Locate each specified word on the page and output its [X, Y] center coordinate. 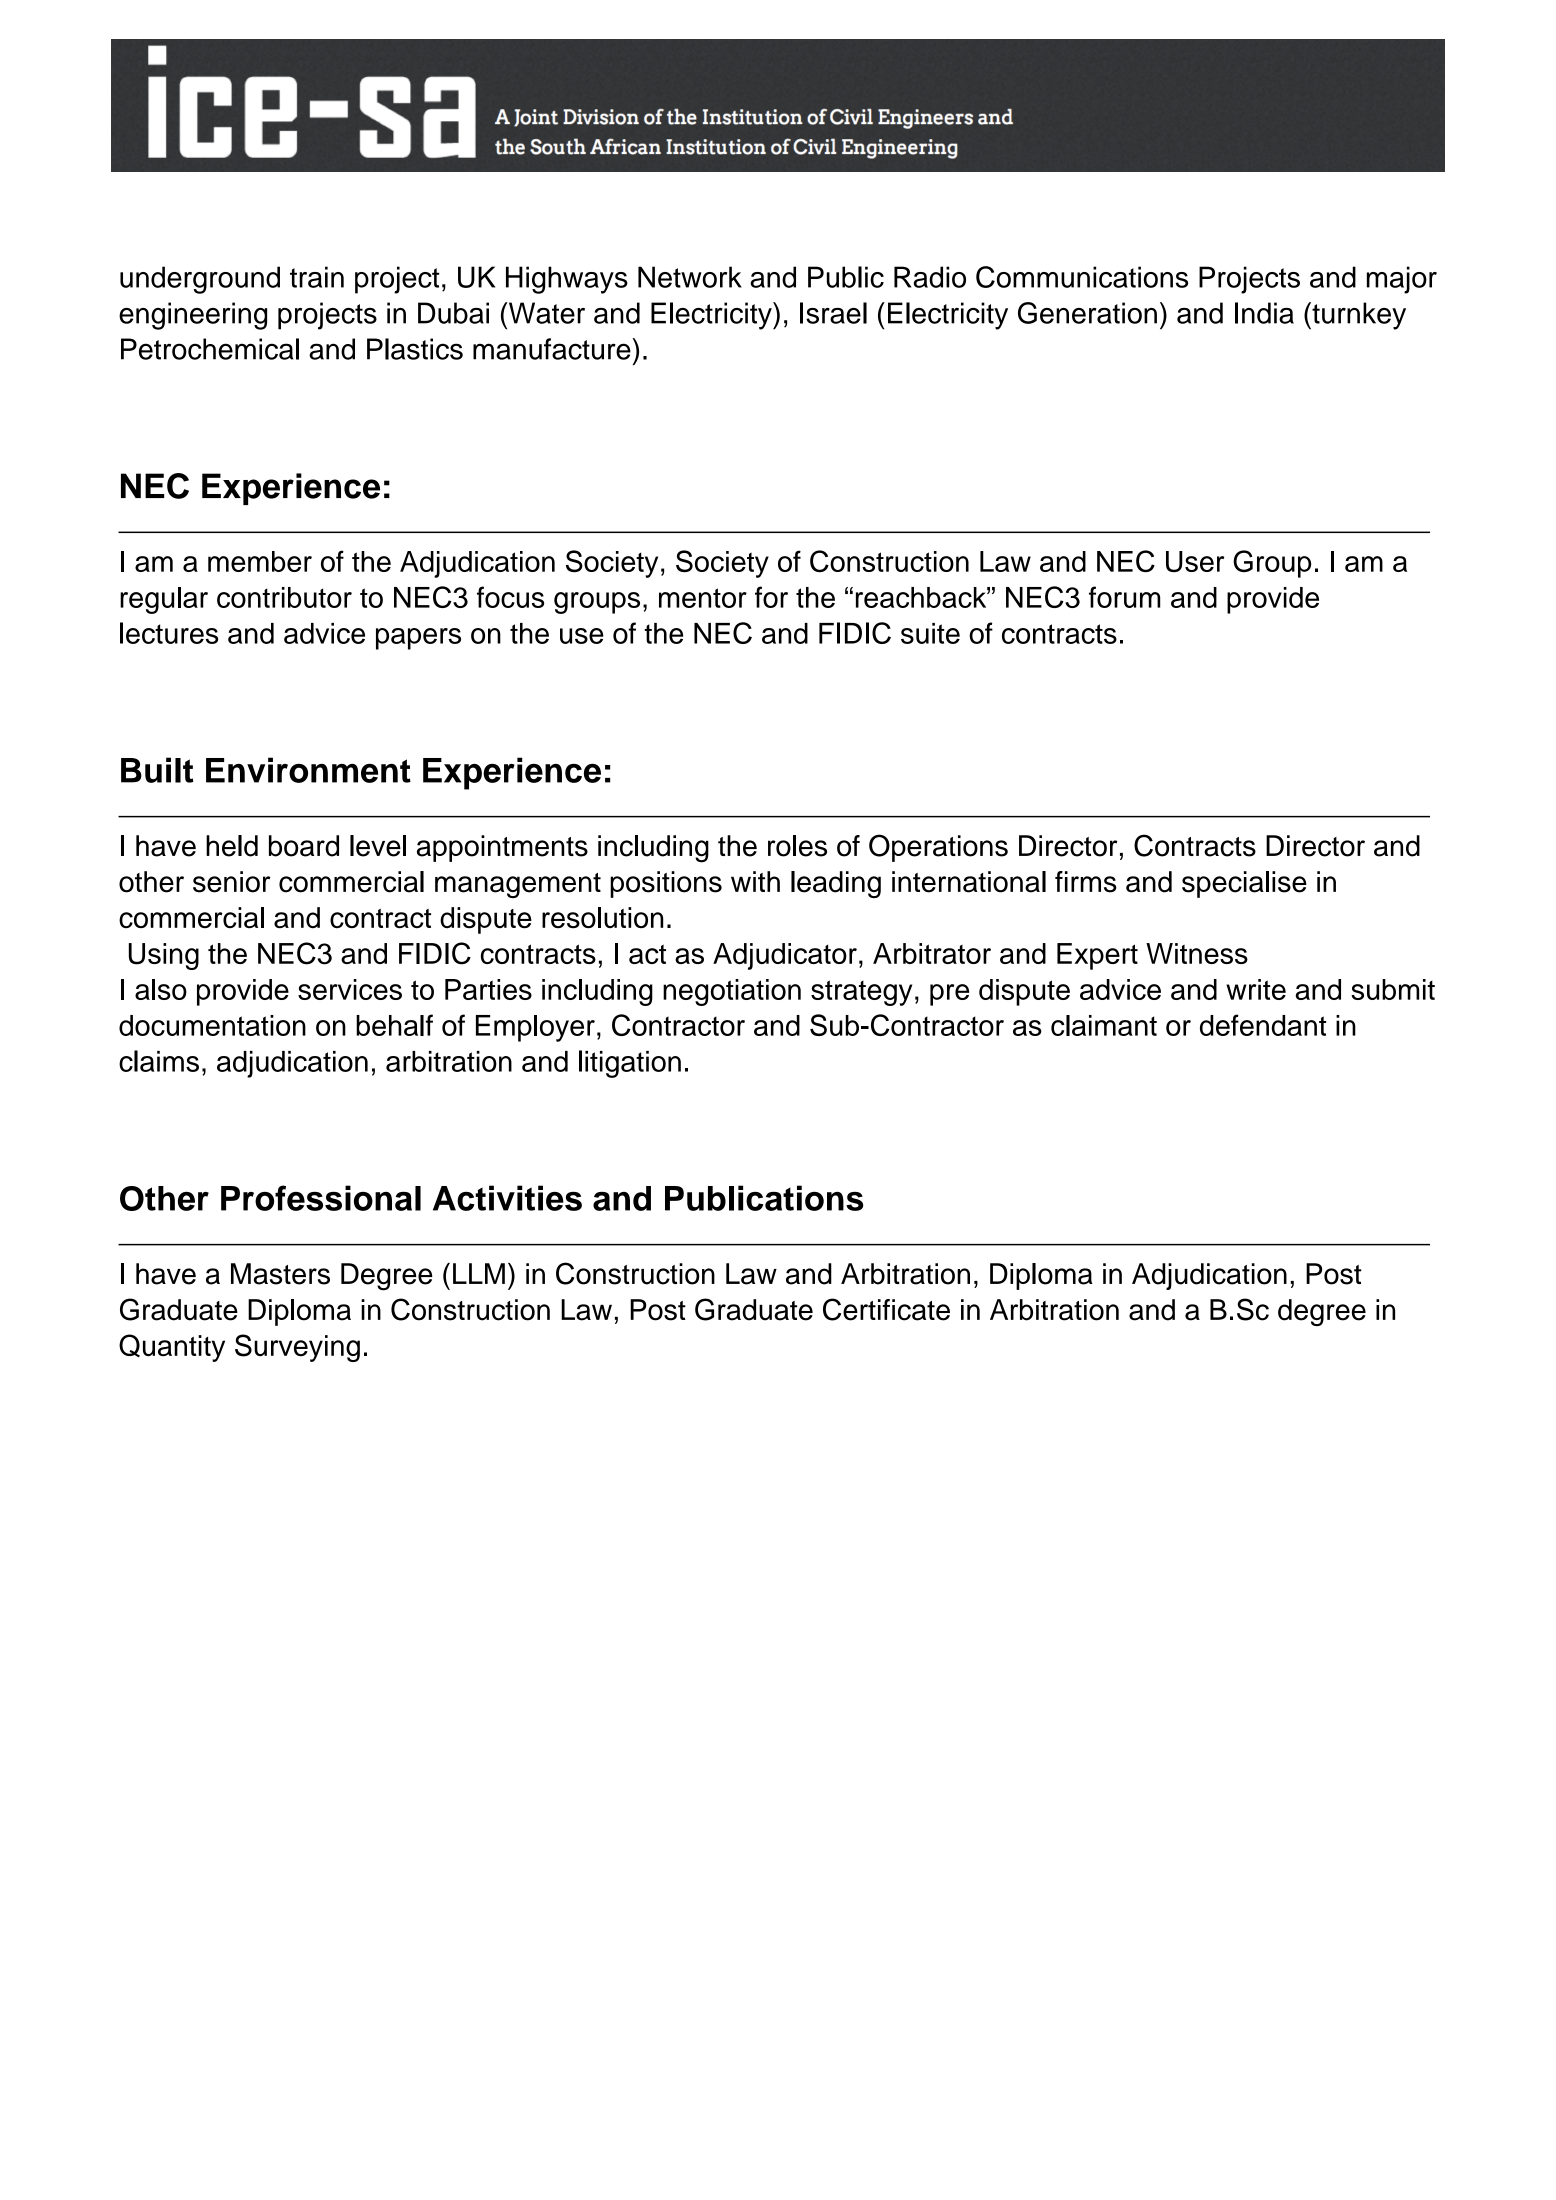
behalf [394, 1025]
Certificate [886, 1309]
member [260, 561]
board [304, 846]
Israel [833, 313]
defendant [1263, 1025]
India [1264, 313]
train [317, 277]
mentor [703, 598]
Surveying [297, 1348]
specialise [1244, 884]
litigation [630, 1064]
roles [797, 846]
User [1195, 561]
